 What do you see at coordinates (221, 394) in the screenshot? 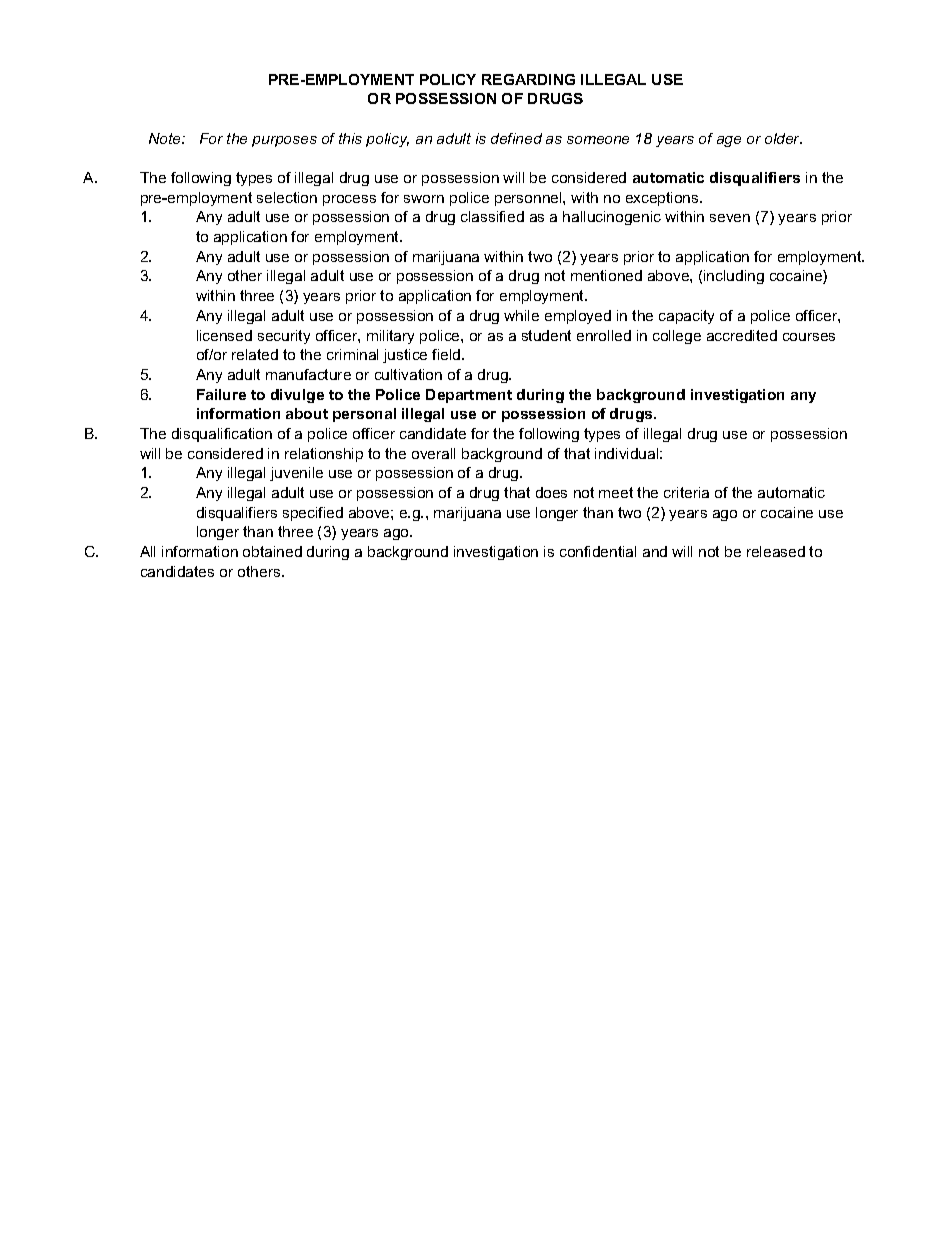
I see `Failure` at bounding box center [221, 394].
